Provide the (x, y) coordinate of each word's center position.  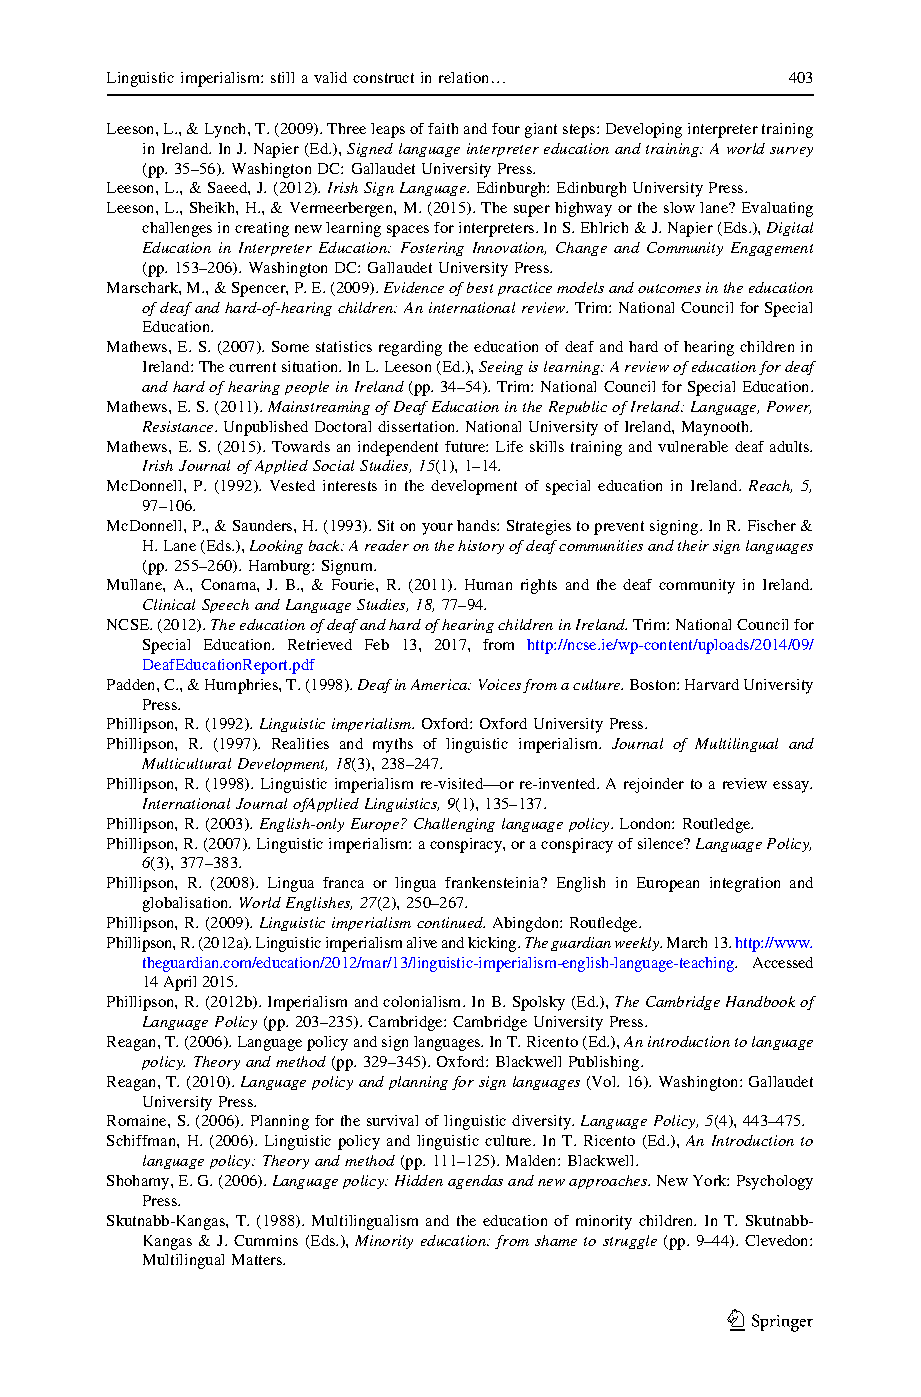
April (180, 983)
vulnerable (693, 446)
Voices (500, 684)
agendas (475, 1182)
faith (443, 128)
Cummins (266, 1240)
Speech (225, 606)
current (252, 367)
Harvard (712, 684)
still (282, 77)
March (687, 942)
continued (451, 922)
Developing (644, 130)
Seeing (501, 368)
